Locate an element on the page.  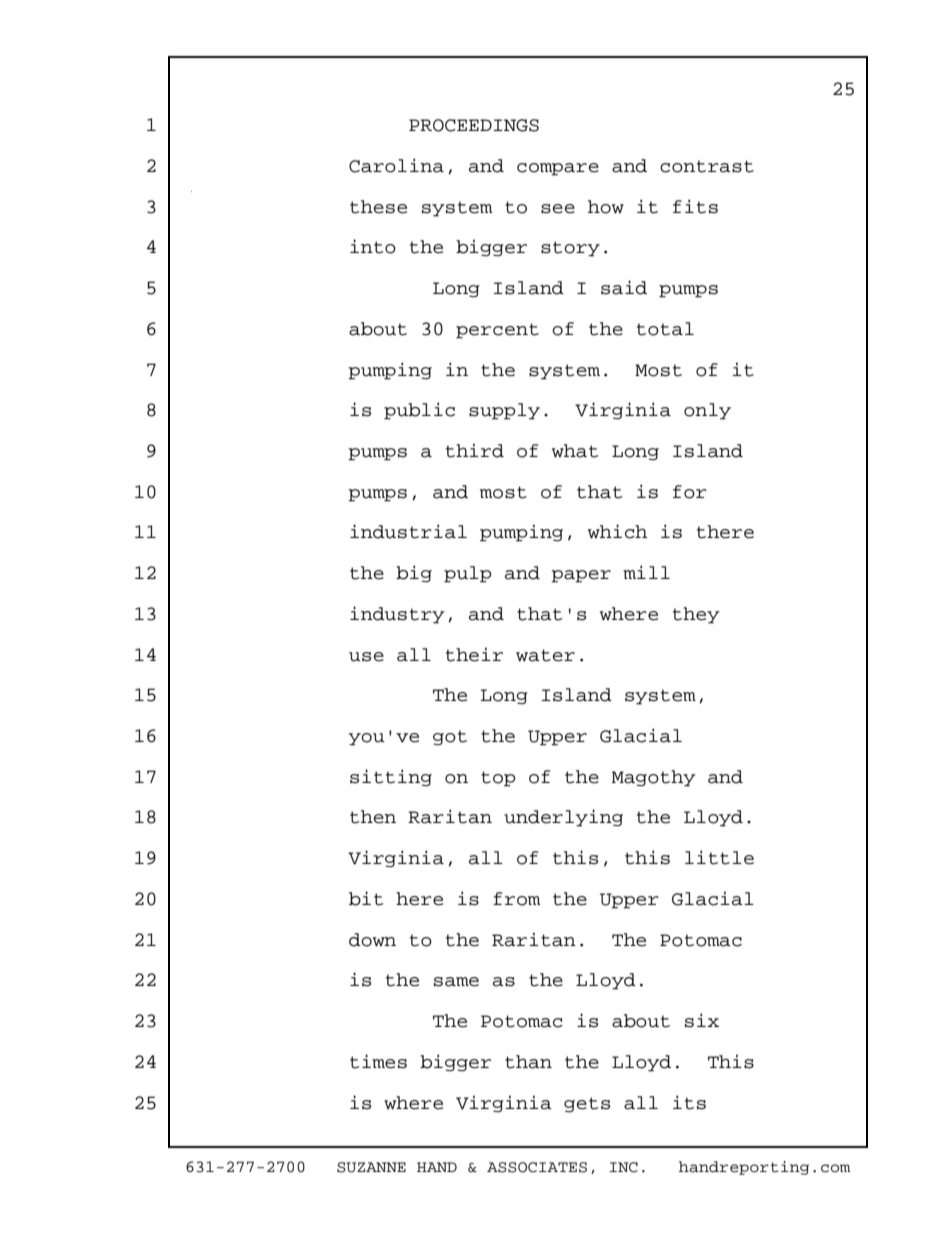
Carolina is located at coordinates (396, 165).
